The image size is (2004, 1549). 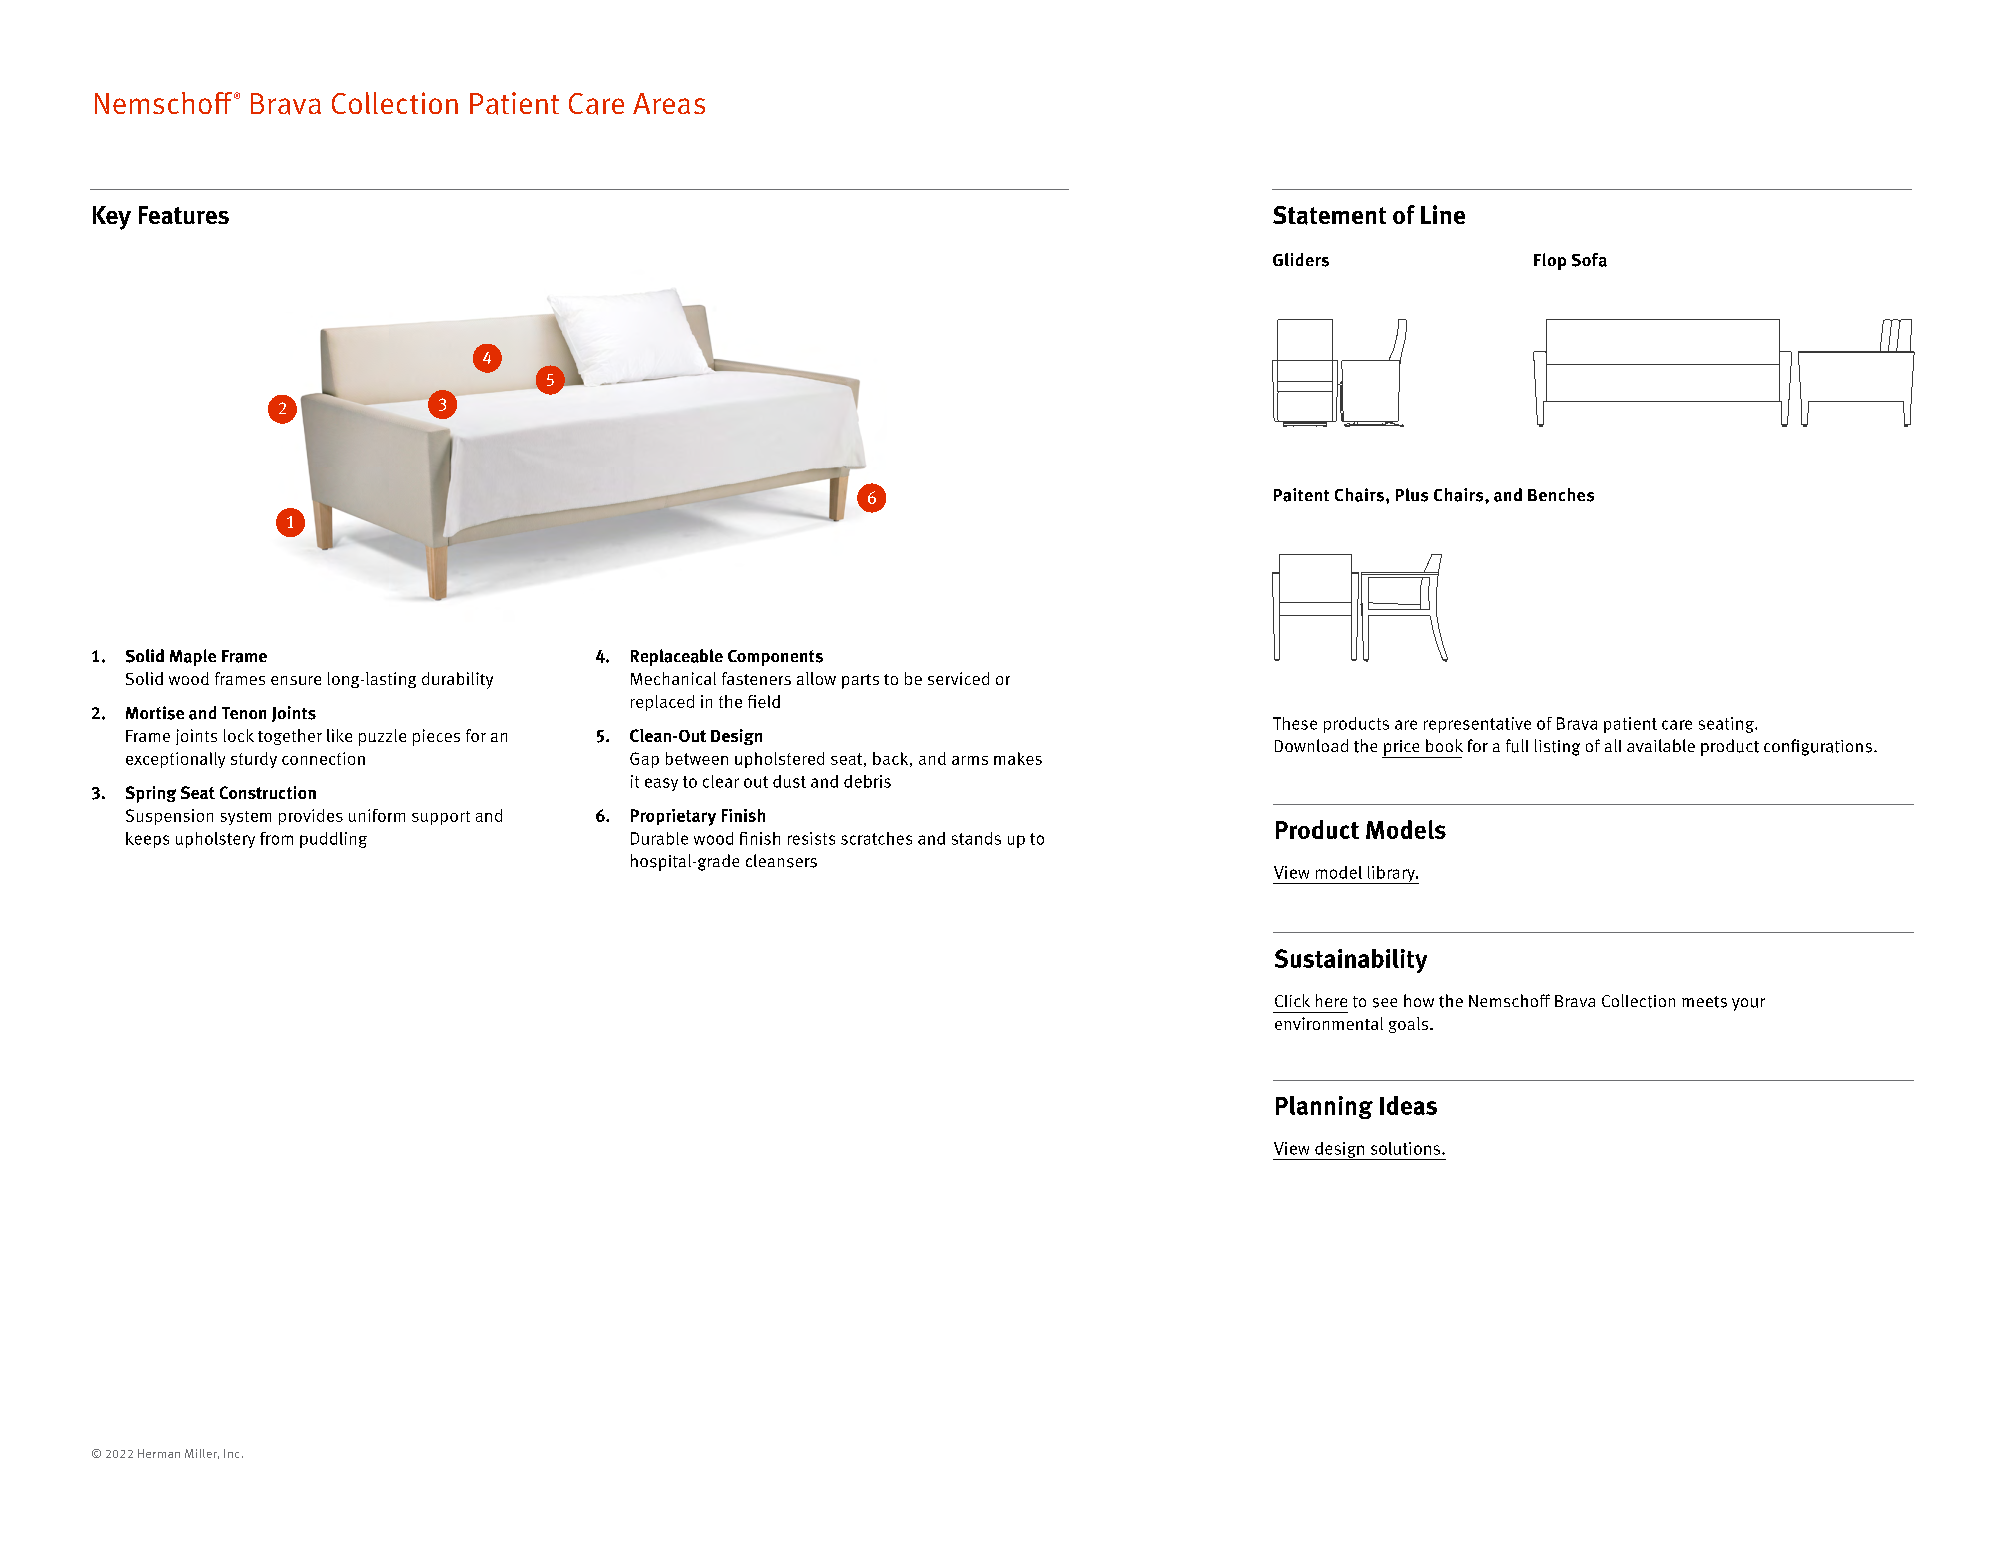 I want to click on meets, so click(x=1704, y=1002).
